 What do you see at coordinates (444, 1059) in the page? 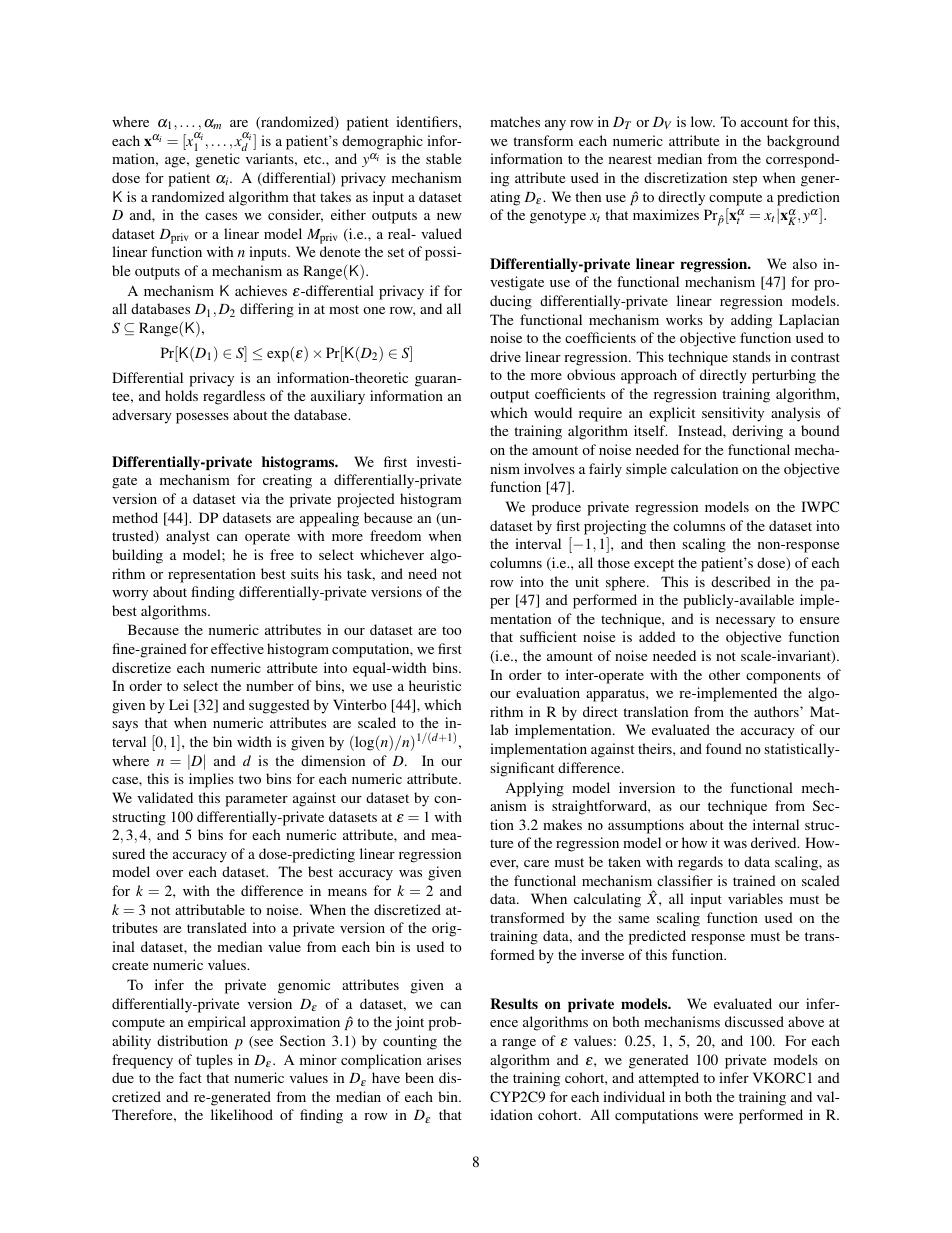
I see `arises` at bounding box center [444, 1059].
